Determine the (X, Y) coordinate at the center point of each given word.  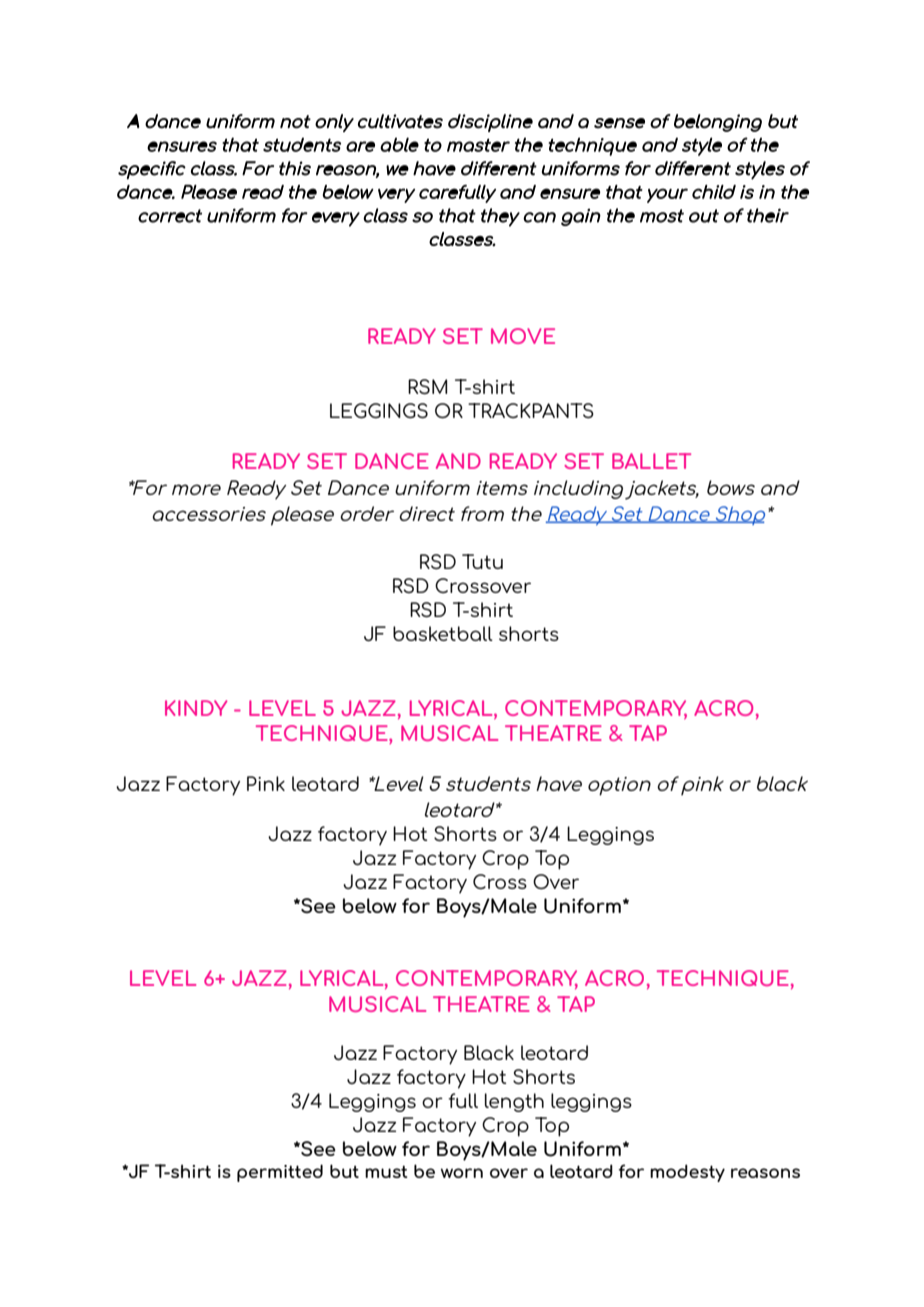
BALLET (651, 461)
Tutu (482, 561)
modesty (687, 1173)
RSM (427, 386)
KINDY (196, 708)
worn (462, 1173)
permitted (280, 1173)
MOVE (523, 336)
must (386, 1171)
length (514, 1102)
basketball (443, 633)
